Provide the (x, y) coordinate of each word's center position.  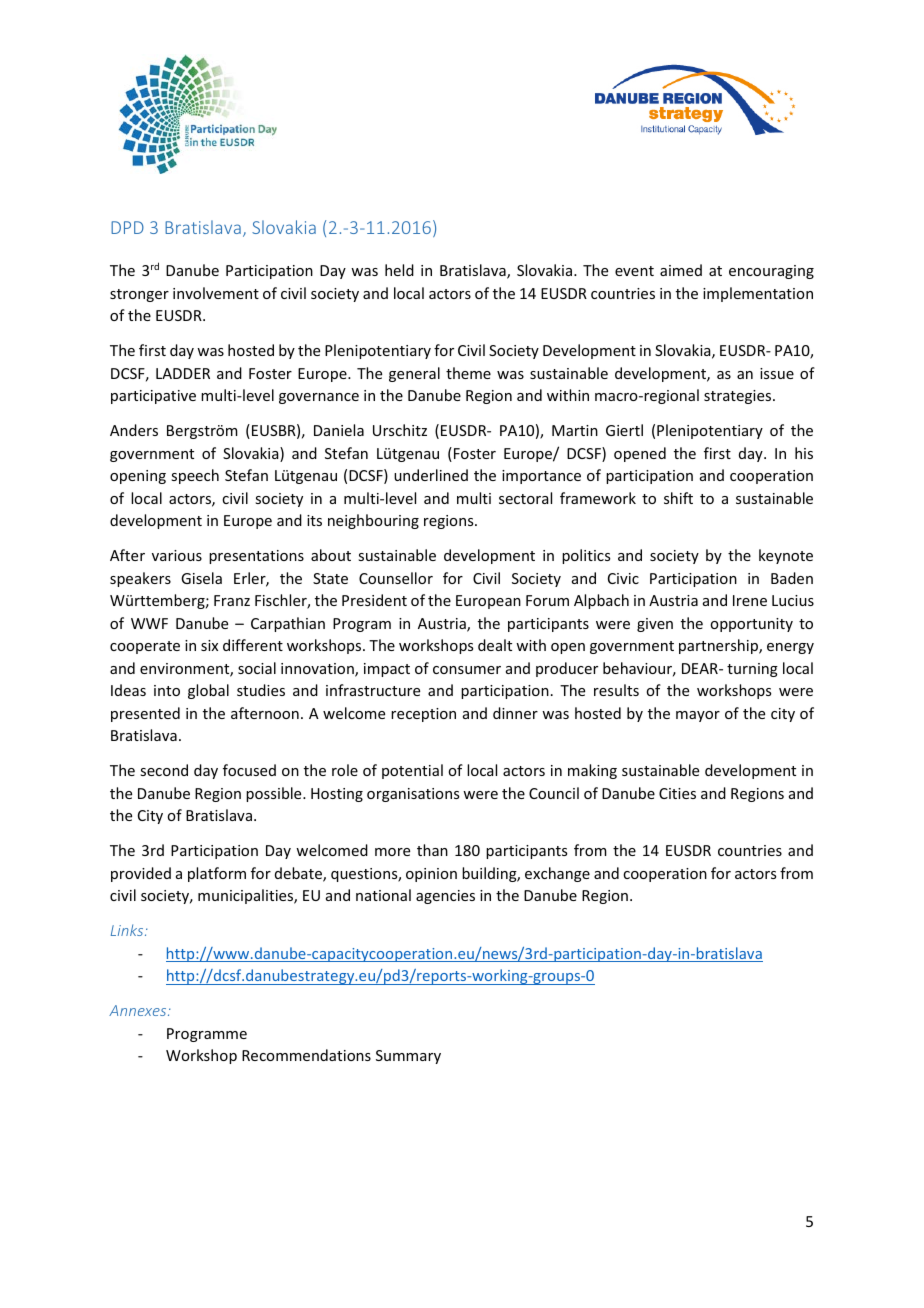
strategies (739, 397)
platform (217, 874)
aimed (681, 270)
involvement (216, 293)
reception (423, 715)
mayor (698, 716)
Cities (677, 793)
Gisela (201, 578)
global (208, 691)
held (399, 270)
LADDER (183, 373)
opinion (431, 875)
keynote (786, 556)
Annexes (139, 1010)
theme (468, 373)
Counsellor (396, 578)
